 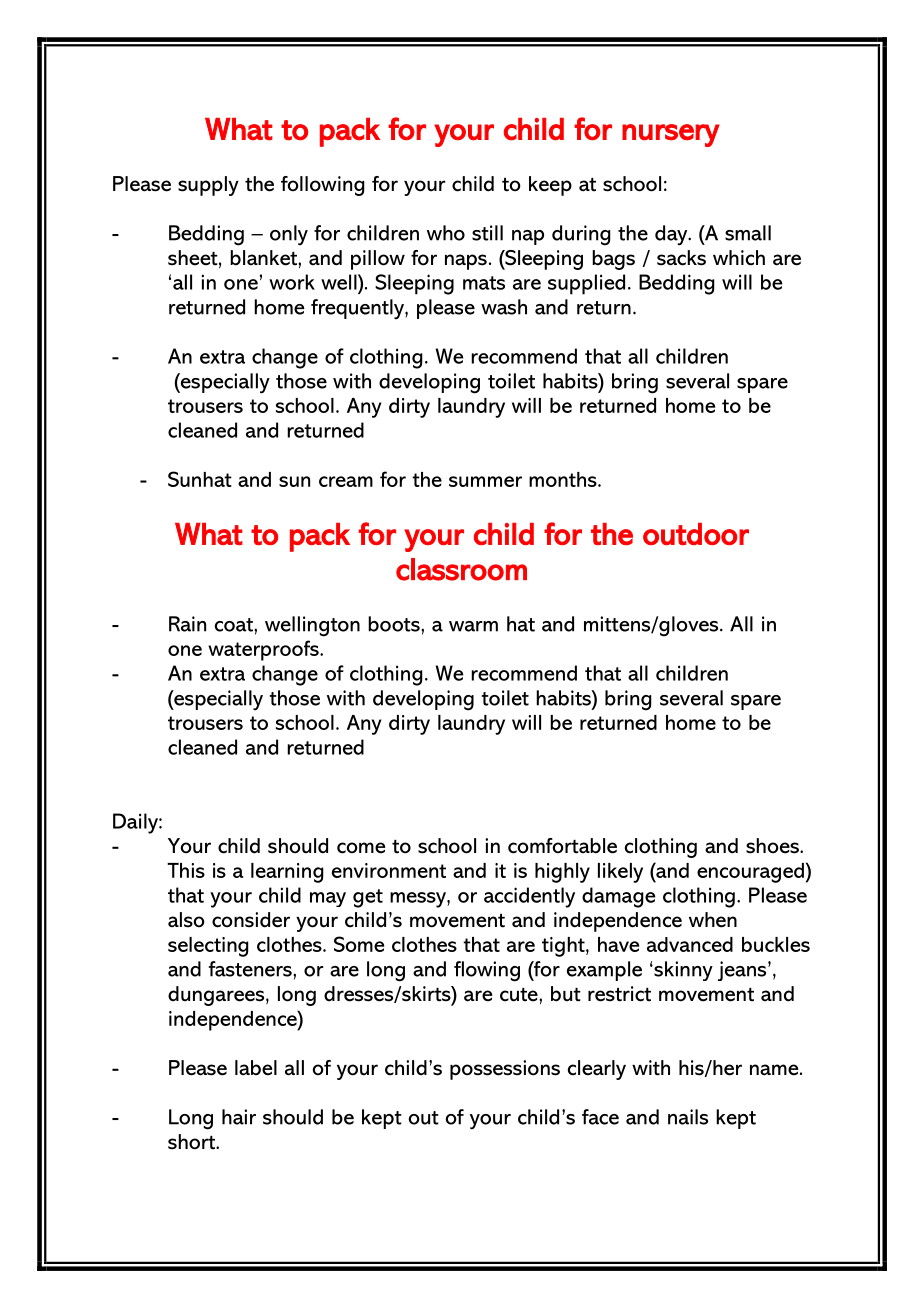 What do you see at coordinates (287, 873) in the screenshot?
I see `learning` at bounding box center [287, 873].
